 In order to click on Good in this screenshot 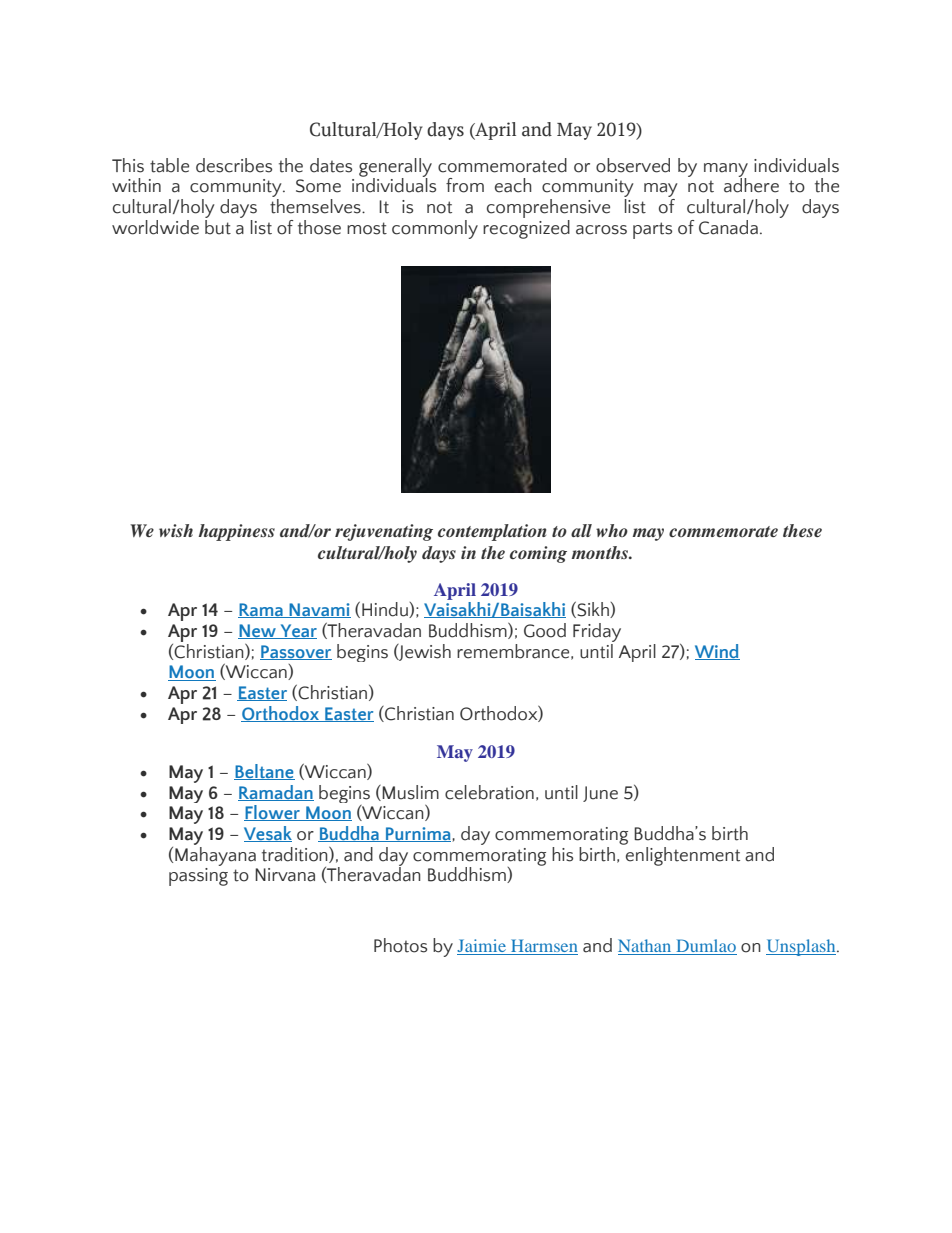, I will do `click(545, 630)`.
